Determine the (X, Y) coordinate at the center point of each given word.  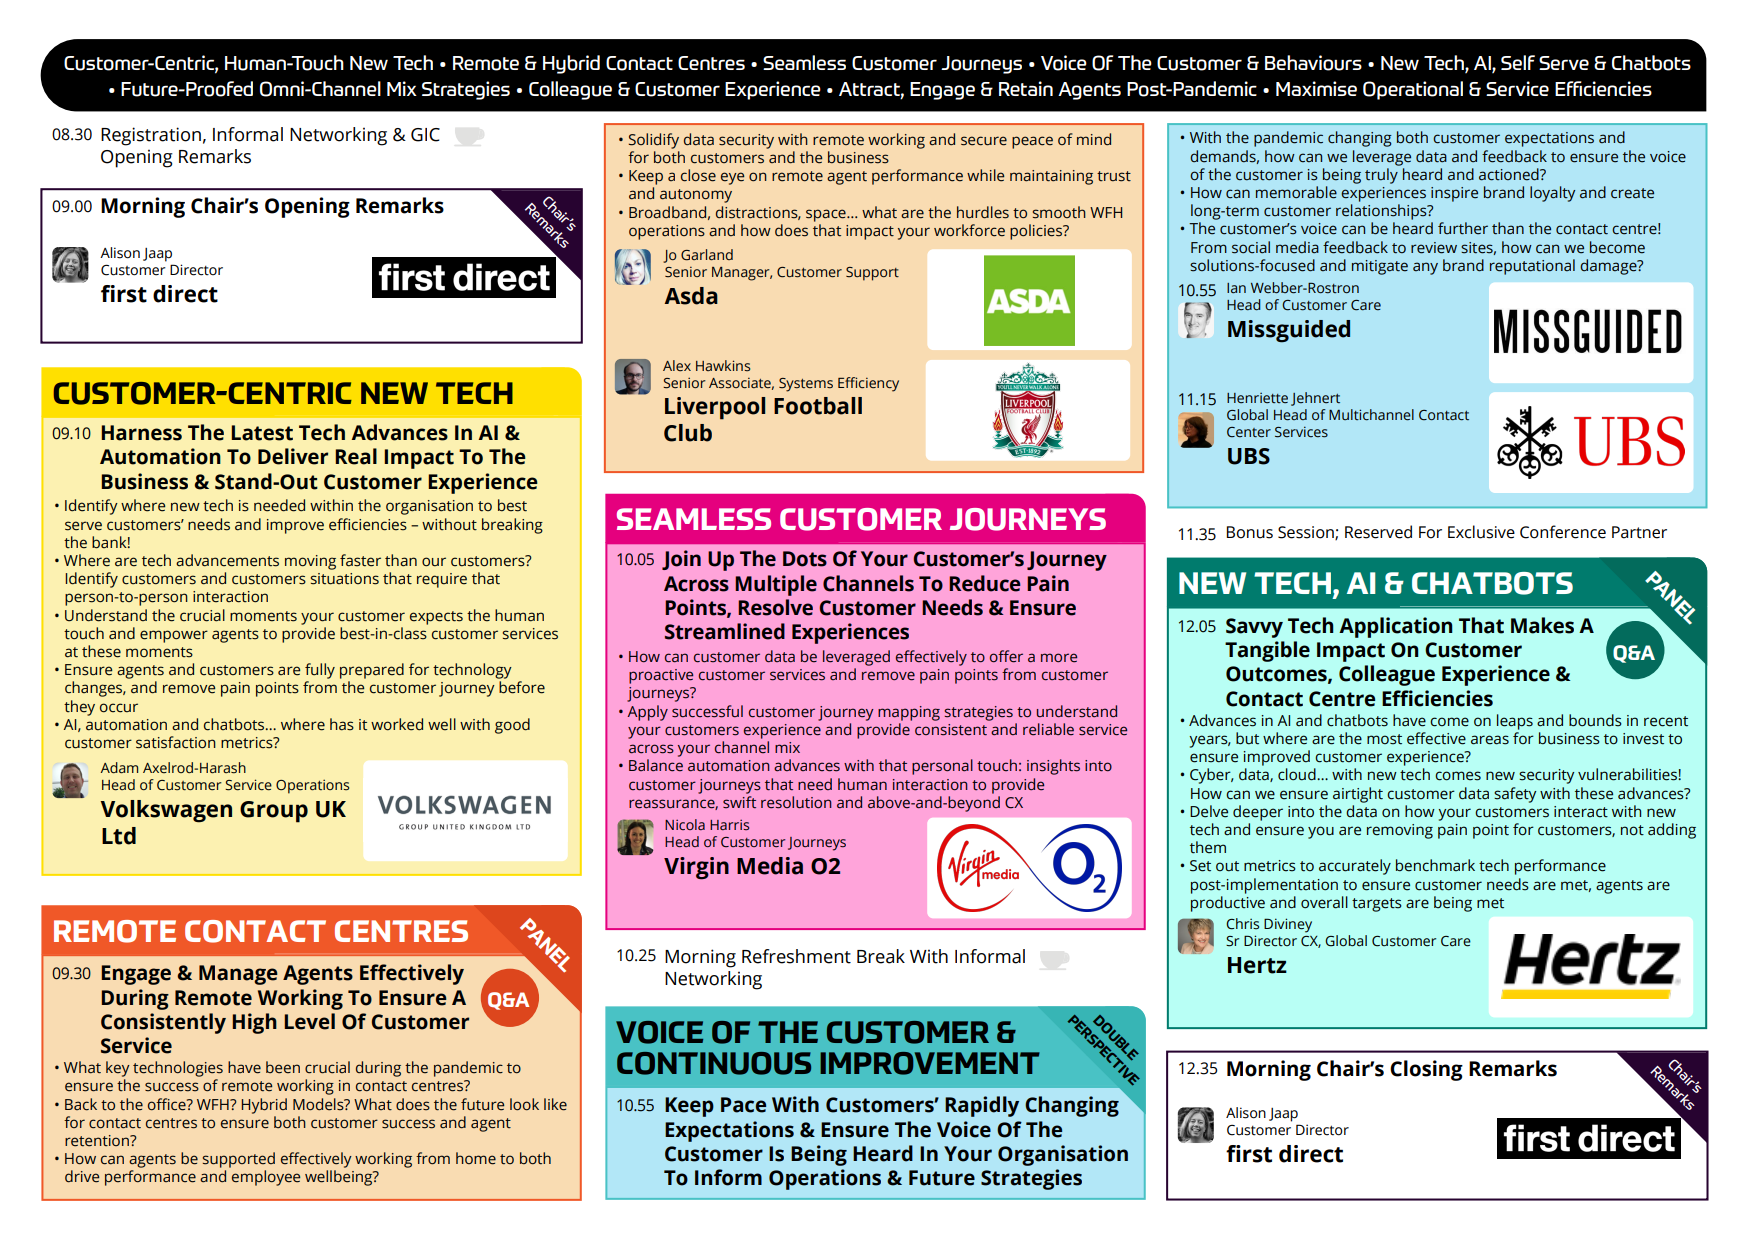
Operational (1413, 90)
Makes (1542, 625)
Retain (1026, 88)
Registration (151, 136)
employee (266, 1178)
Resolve (775, 607)
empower (174, 636)
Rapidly (982, 1106)
